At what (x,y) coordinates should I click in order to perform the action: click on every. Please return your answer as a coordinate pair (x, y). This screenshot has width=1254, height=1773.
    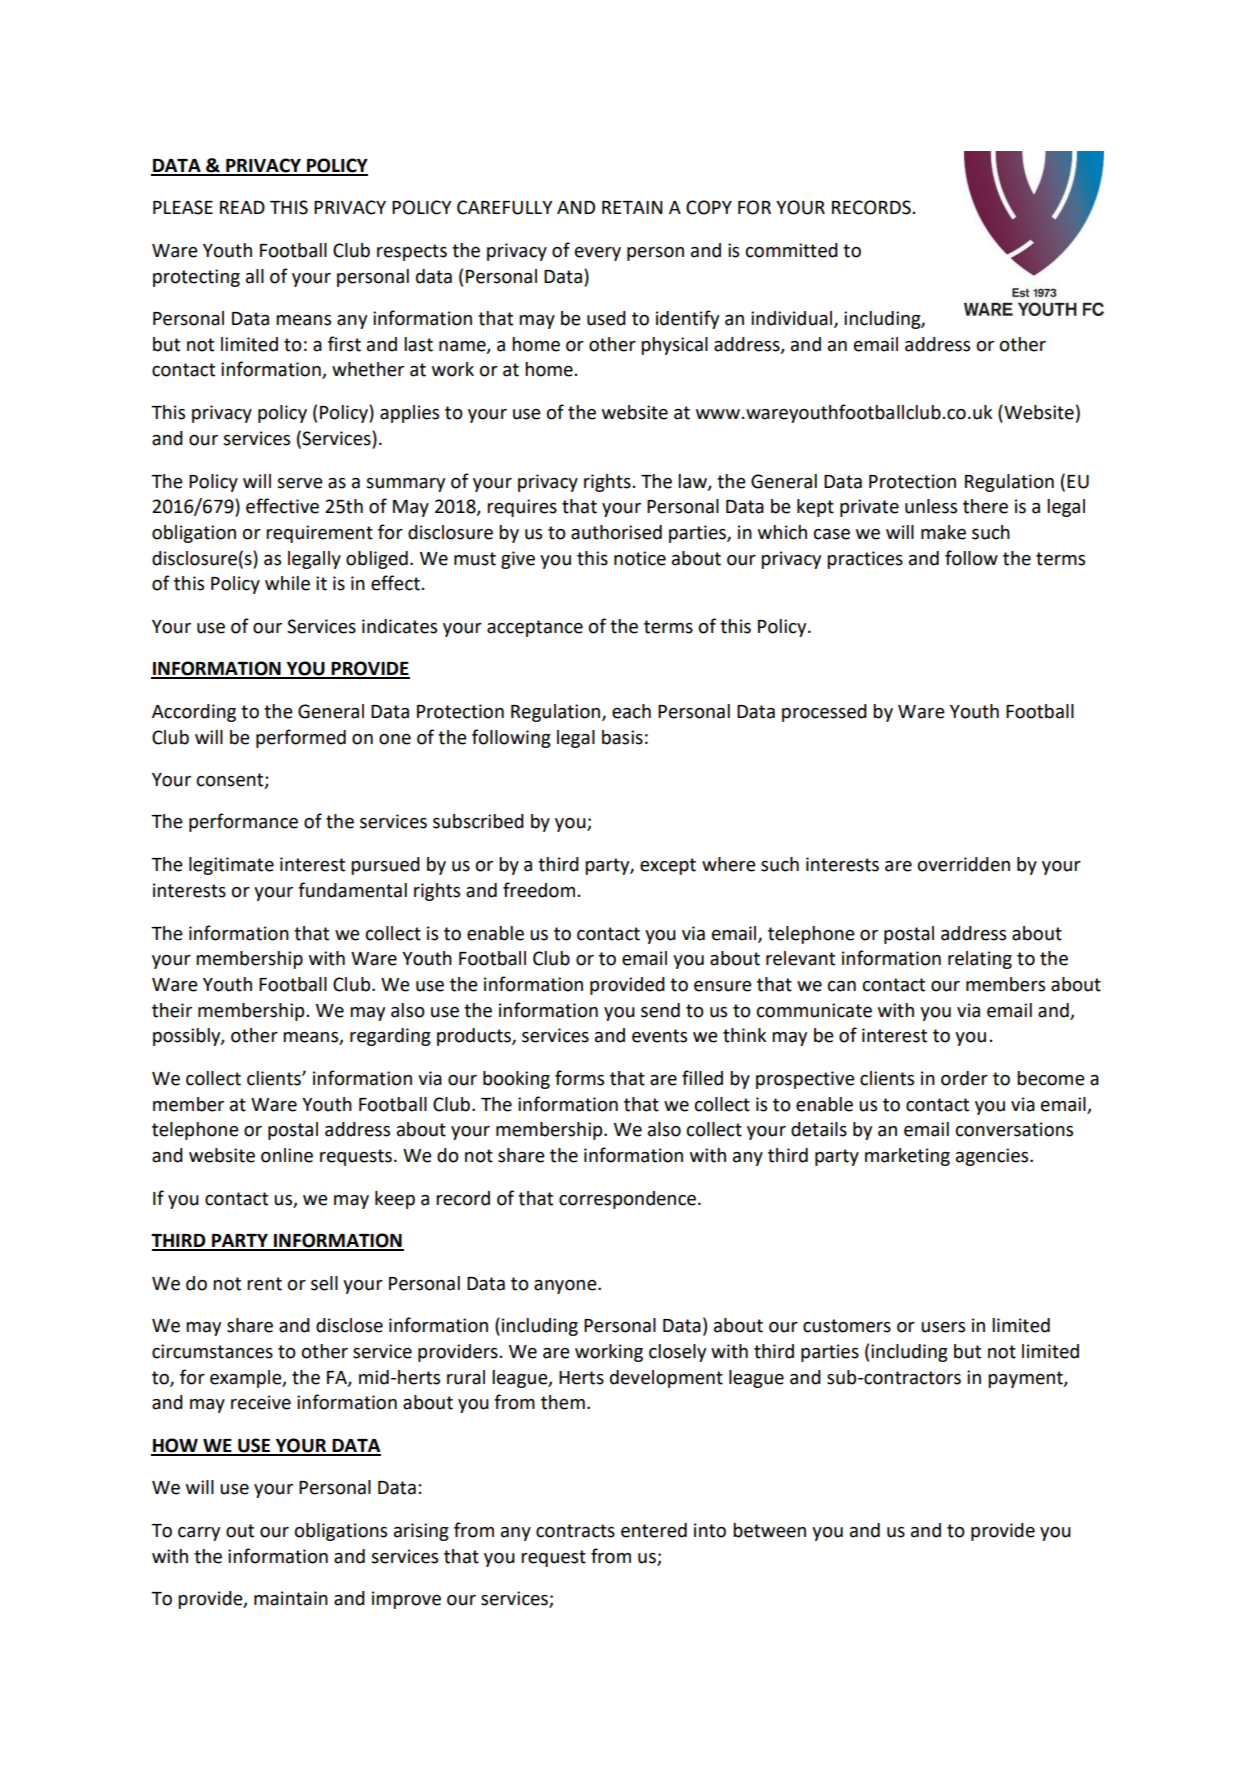
    Looking at the image, I should click on (598, 254).
